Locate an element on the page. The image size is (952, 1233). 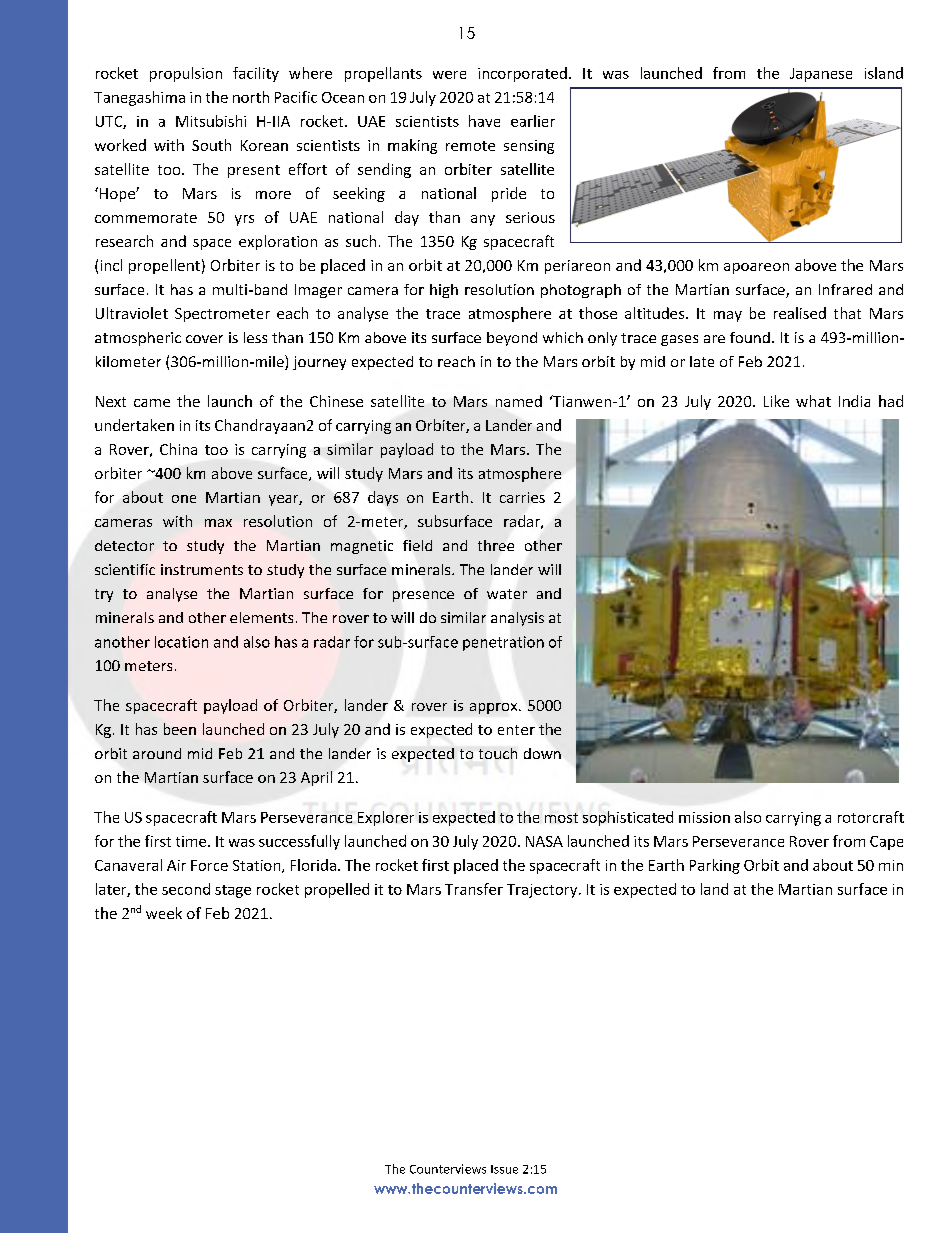
have is located at coordinates (484, 121).
